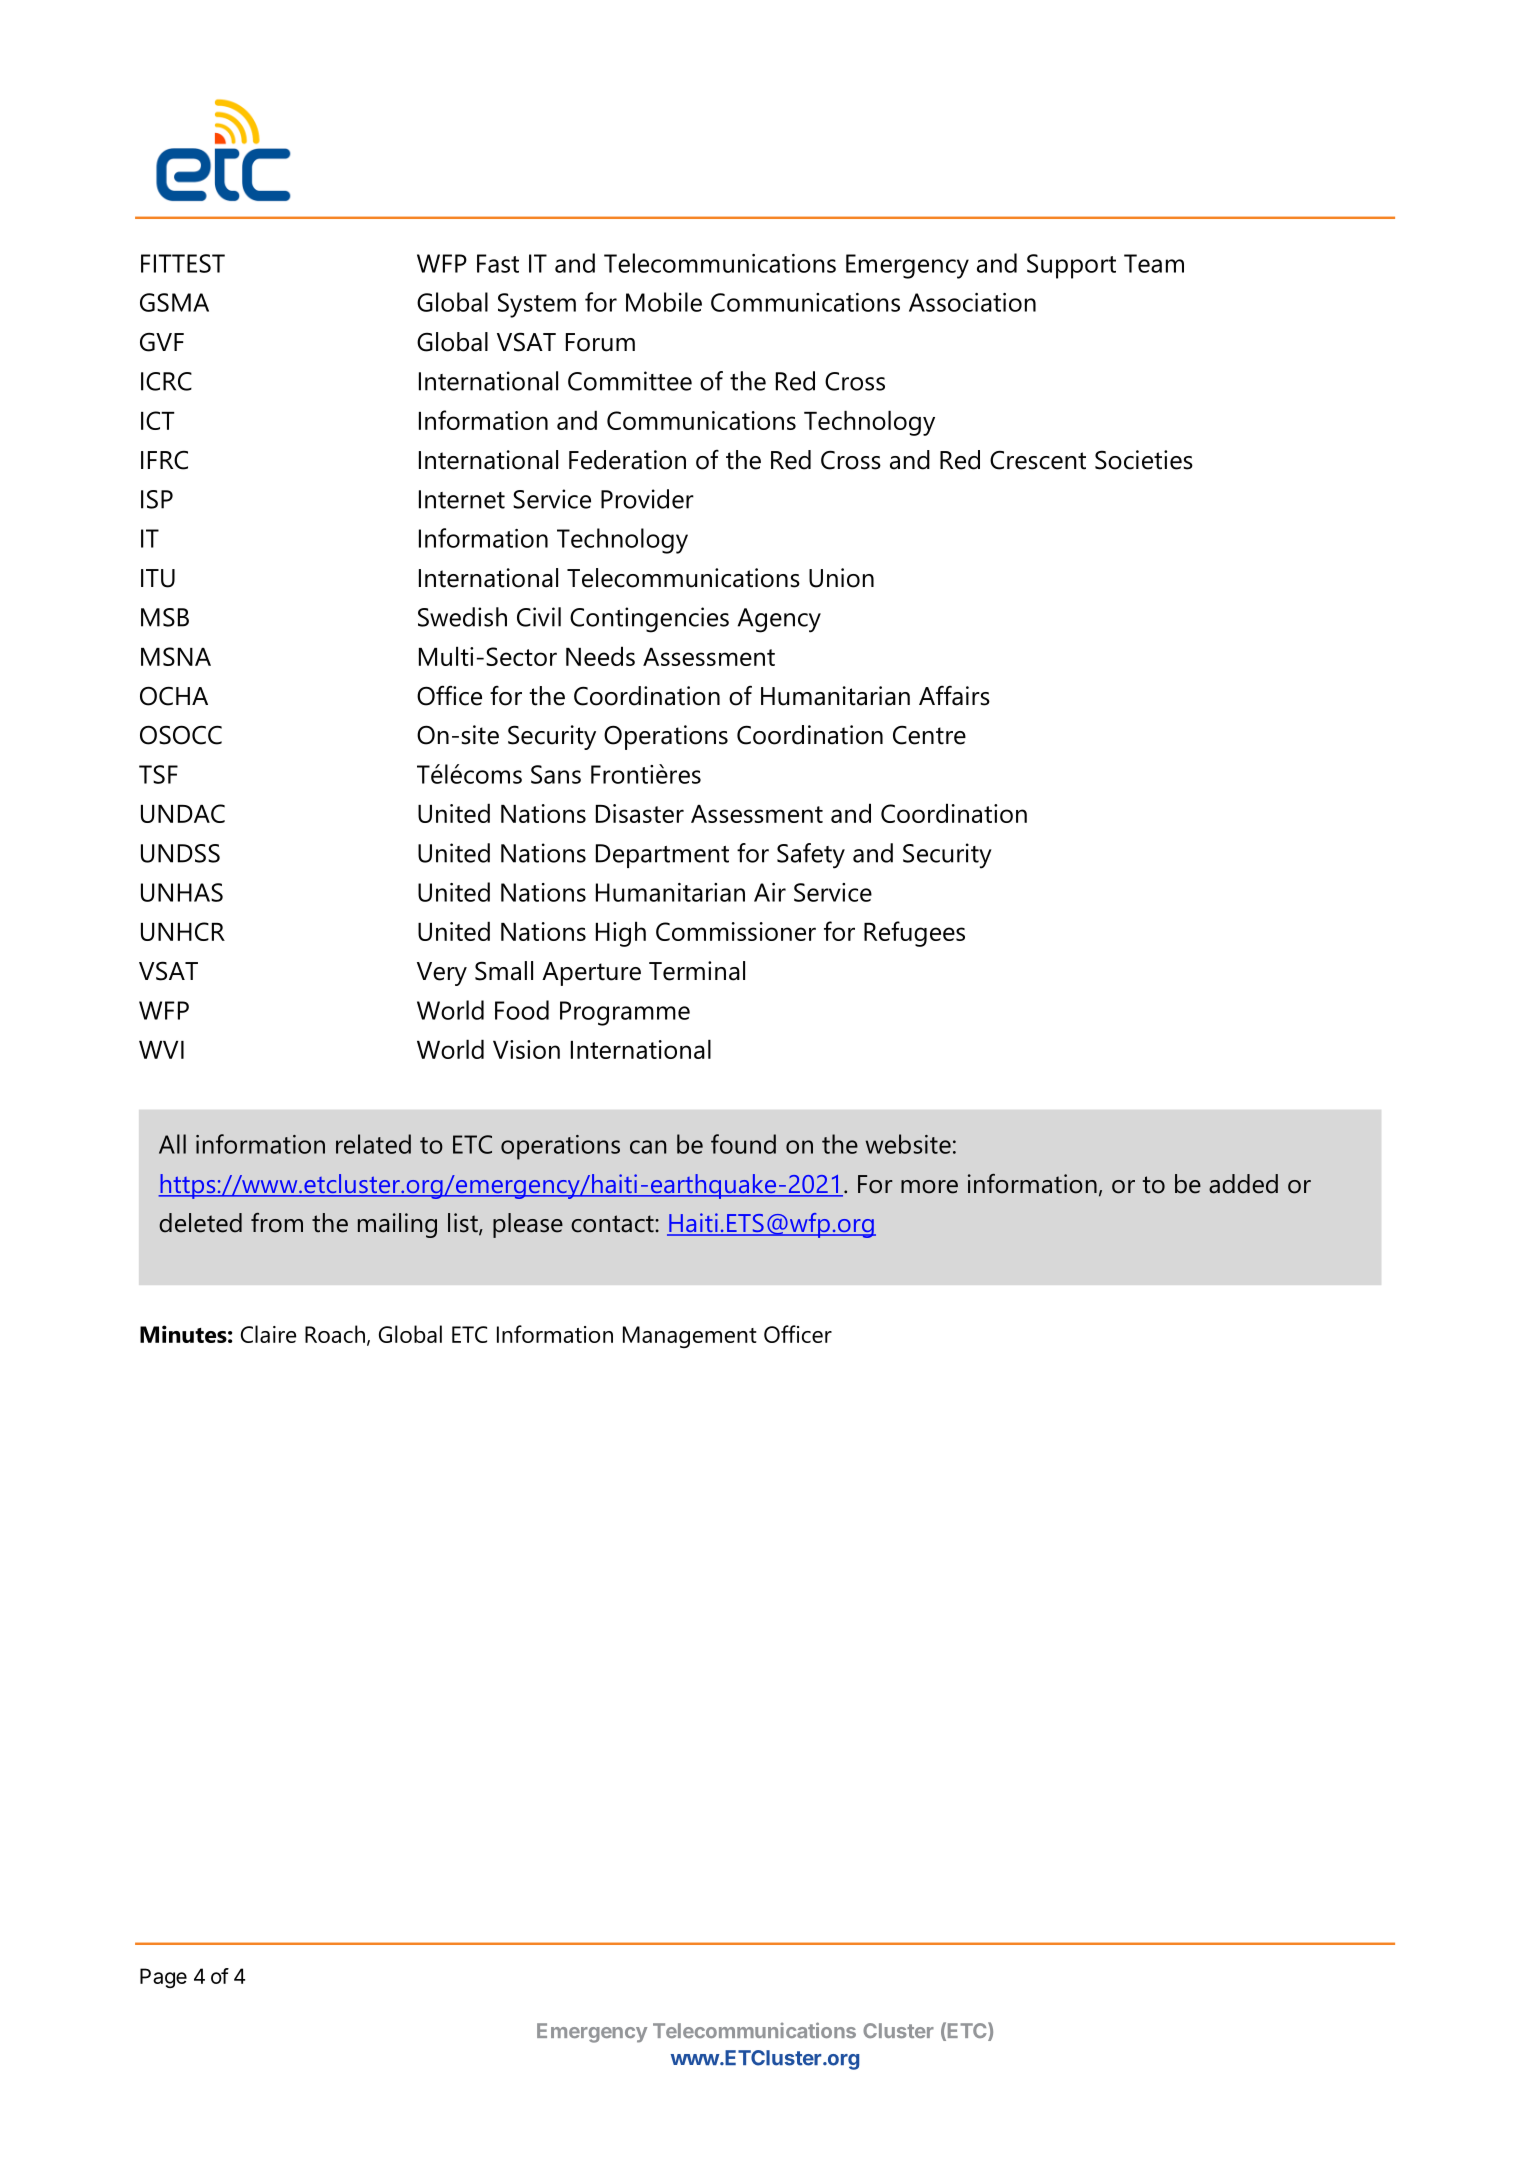  I want to click on TSF, so click(158, 774).
